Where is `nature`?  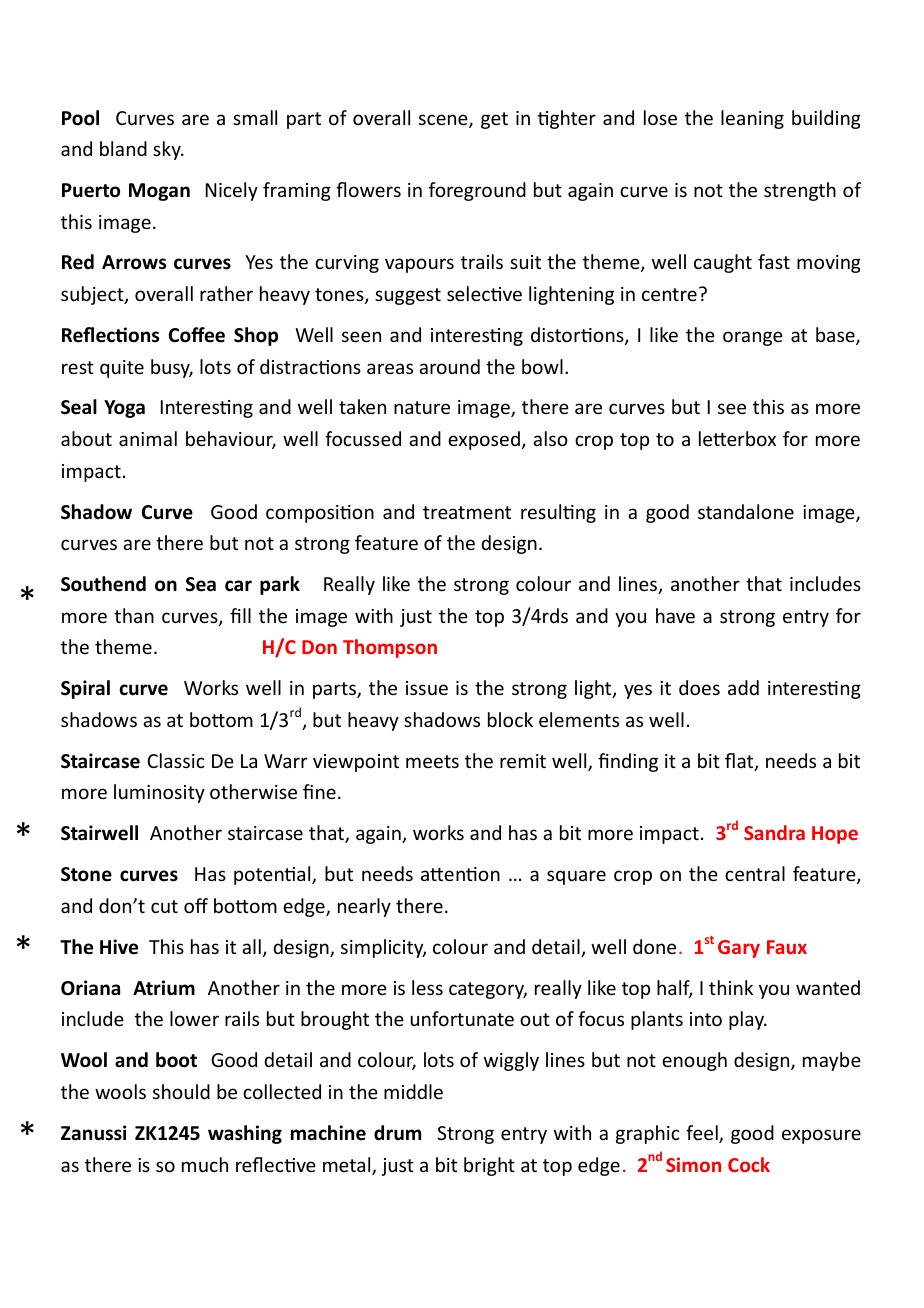 nature is located at coordinates (422, 407).
